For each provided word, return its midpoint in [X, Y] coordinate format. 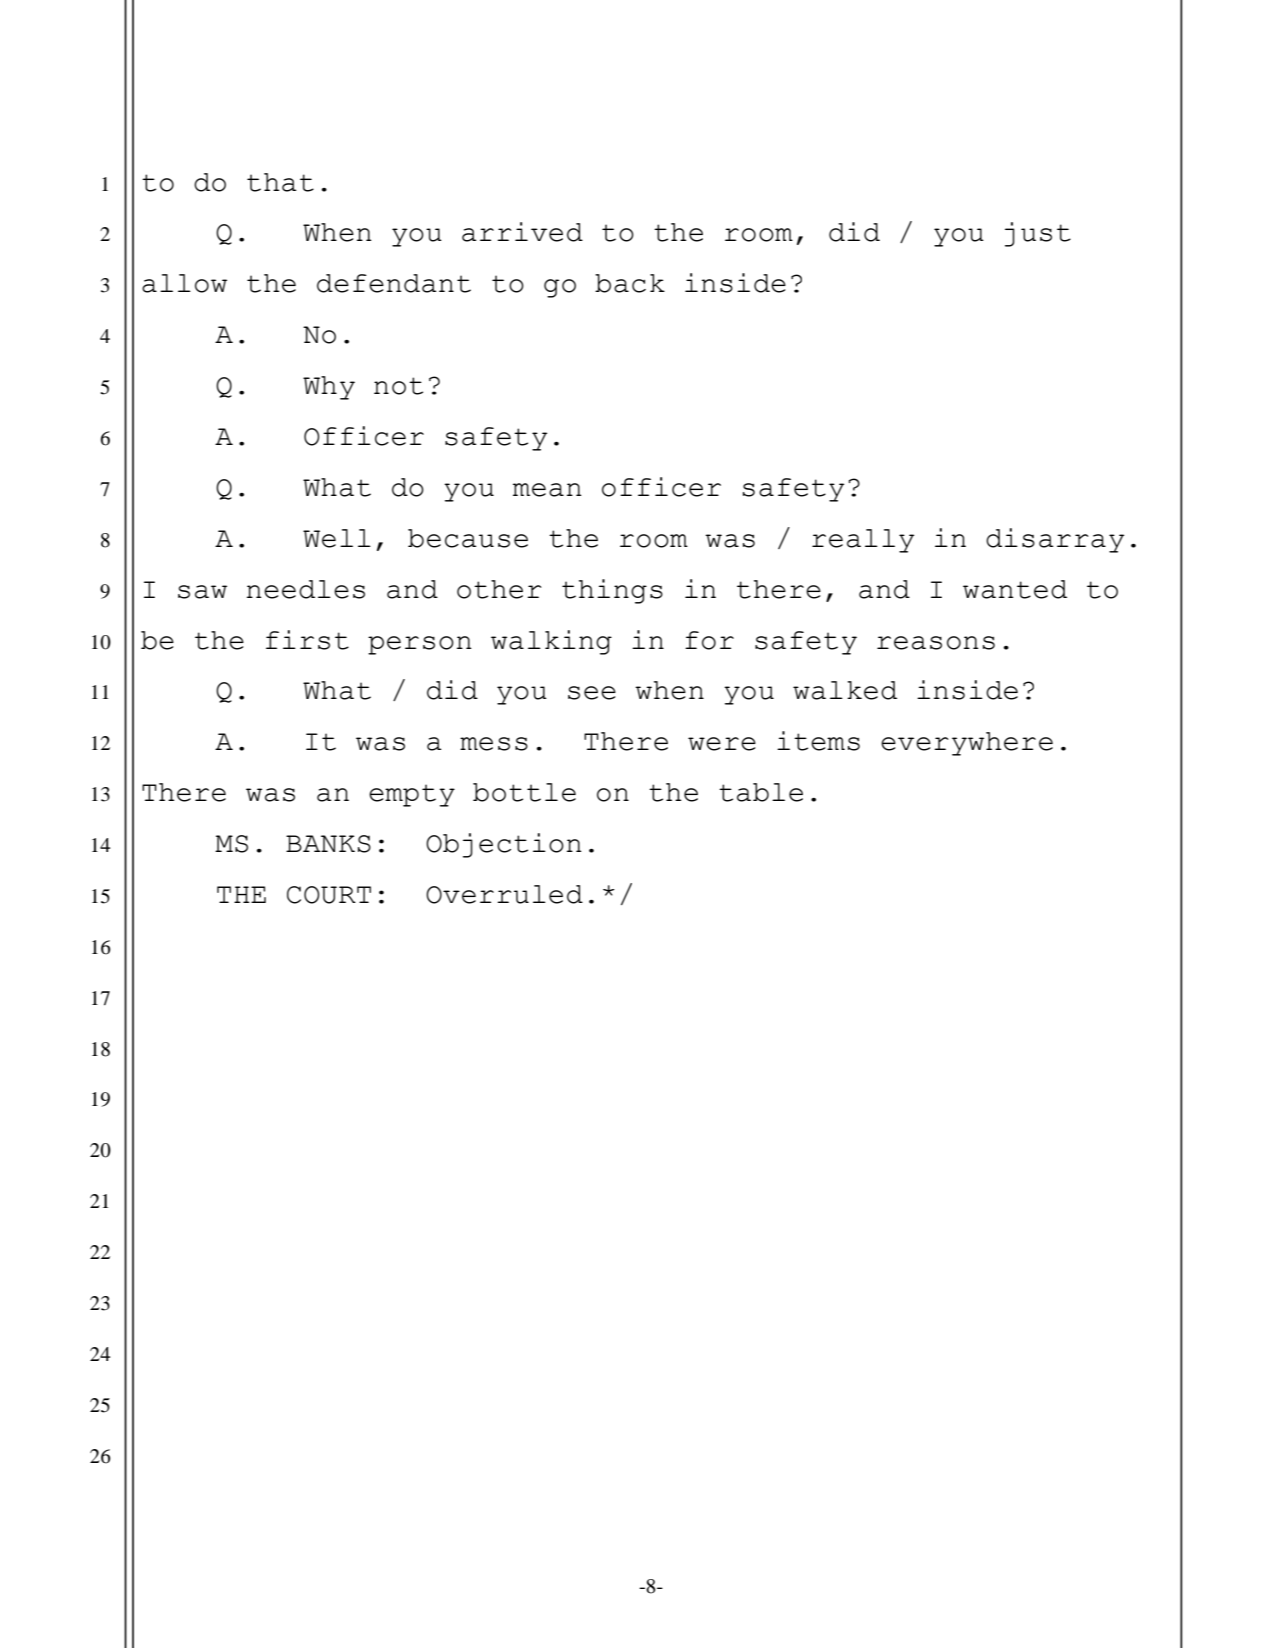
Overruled [504, 894]
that [280, 182]
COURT [329, 895]
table [761, 792]
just [1038, 234]
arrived [522, 232]
